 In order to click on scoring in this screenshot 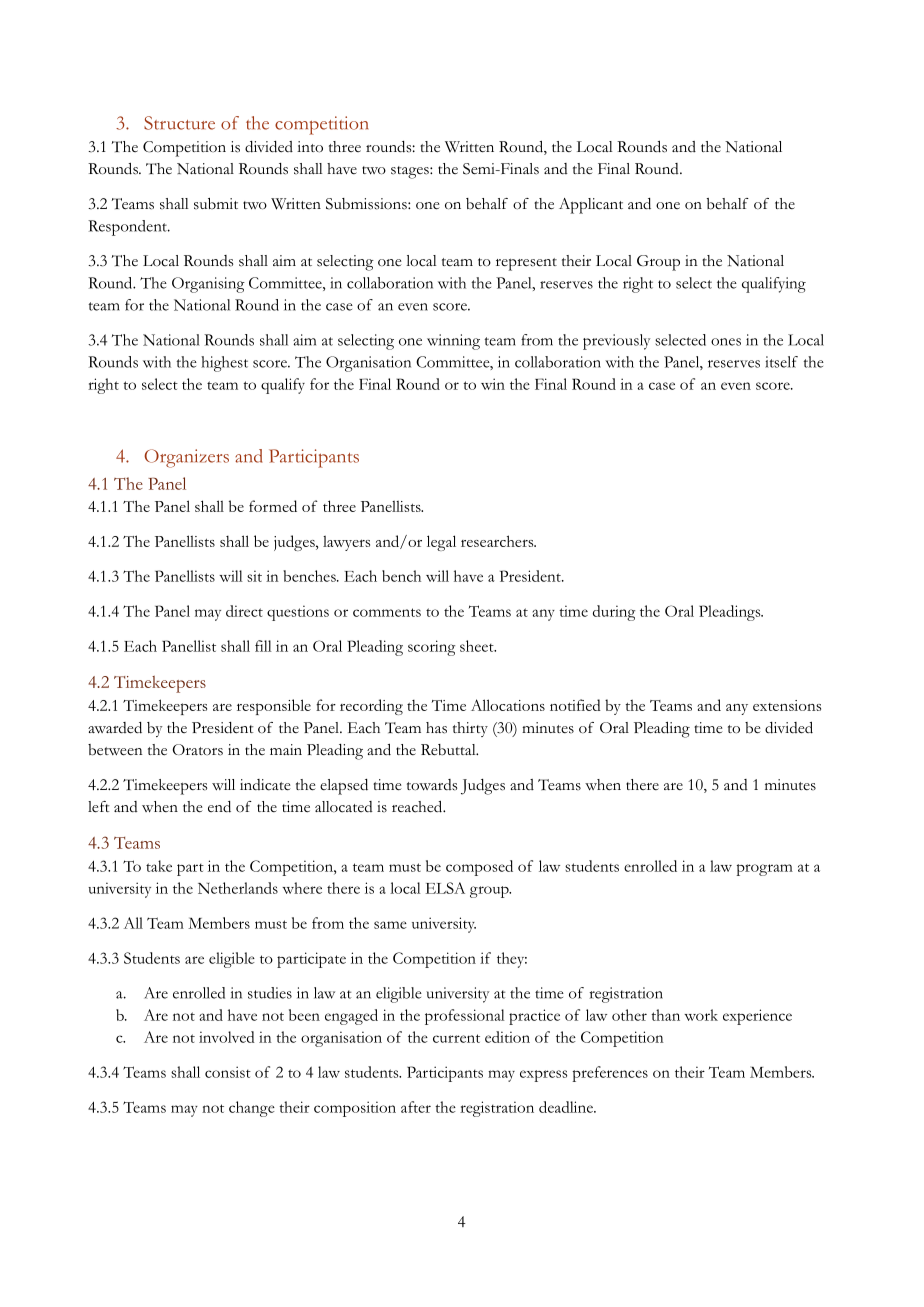, I will do `click(431, 648)`.
